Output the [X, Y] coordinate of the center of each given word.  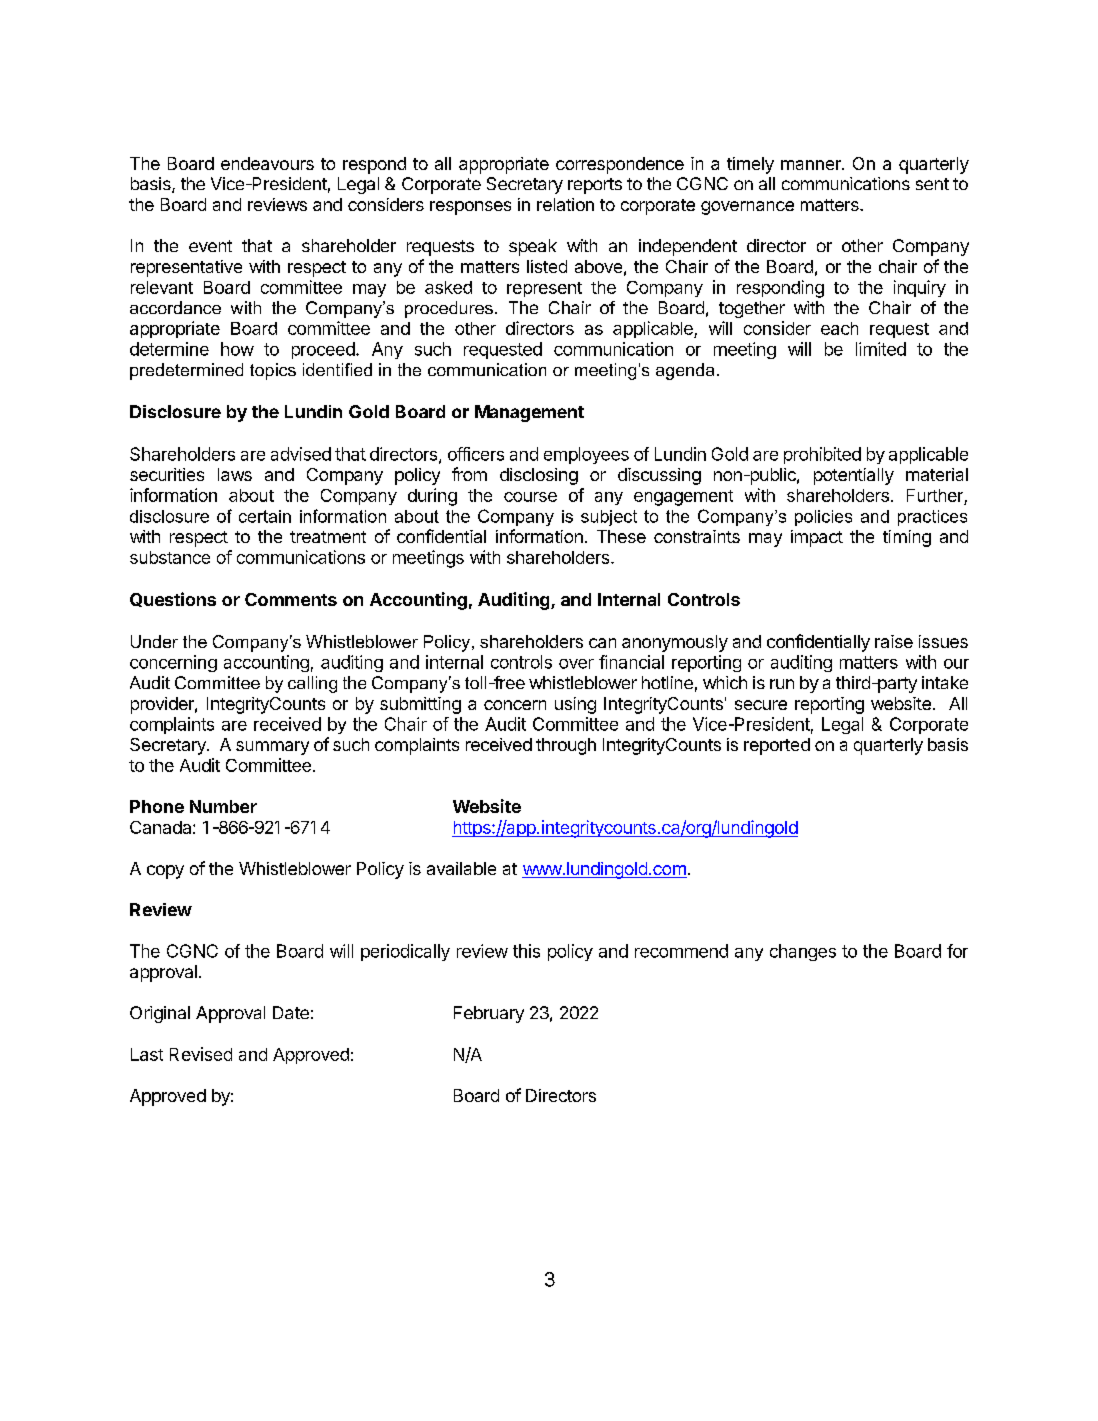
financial [631, 662]
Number [223, 806]
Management [529, 413]
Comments [291, 599]
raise [894, 641]
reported [777, 746]
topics [273, 371]
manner [812, 165]
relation [565, 204]
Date [291, 1012]
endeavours [267, 163]
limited [881, 349]
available [461, 868]
